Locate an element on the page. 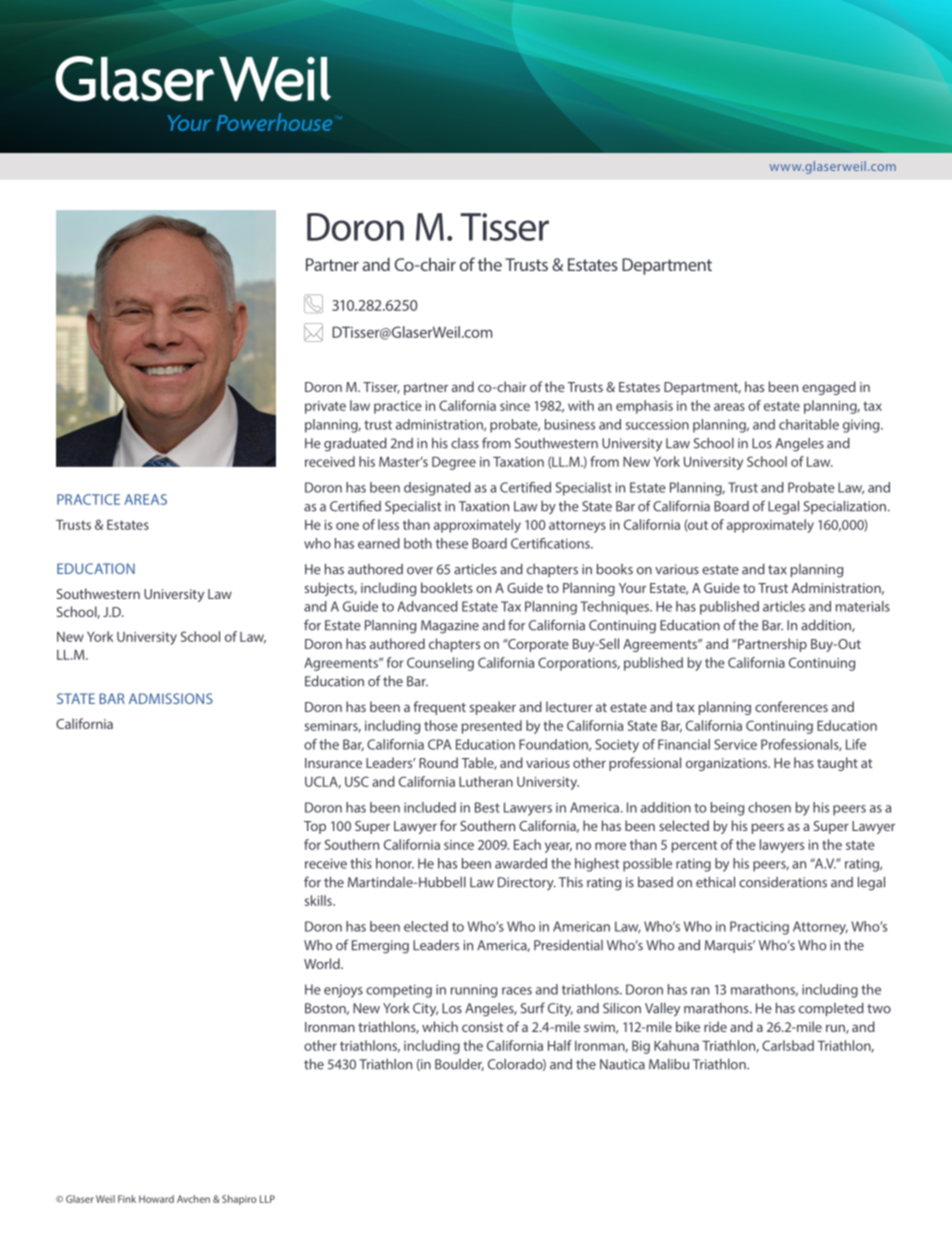 The height and width of the page is (1233, 952). LLP is located at coordinates (267, 1199).
